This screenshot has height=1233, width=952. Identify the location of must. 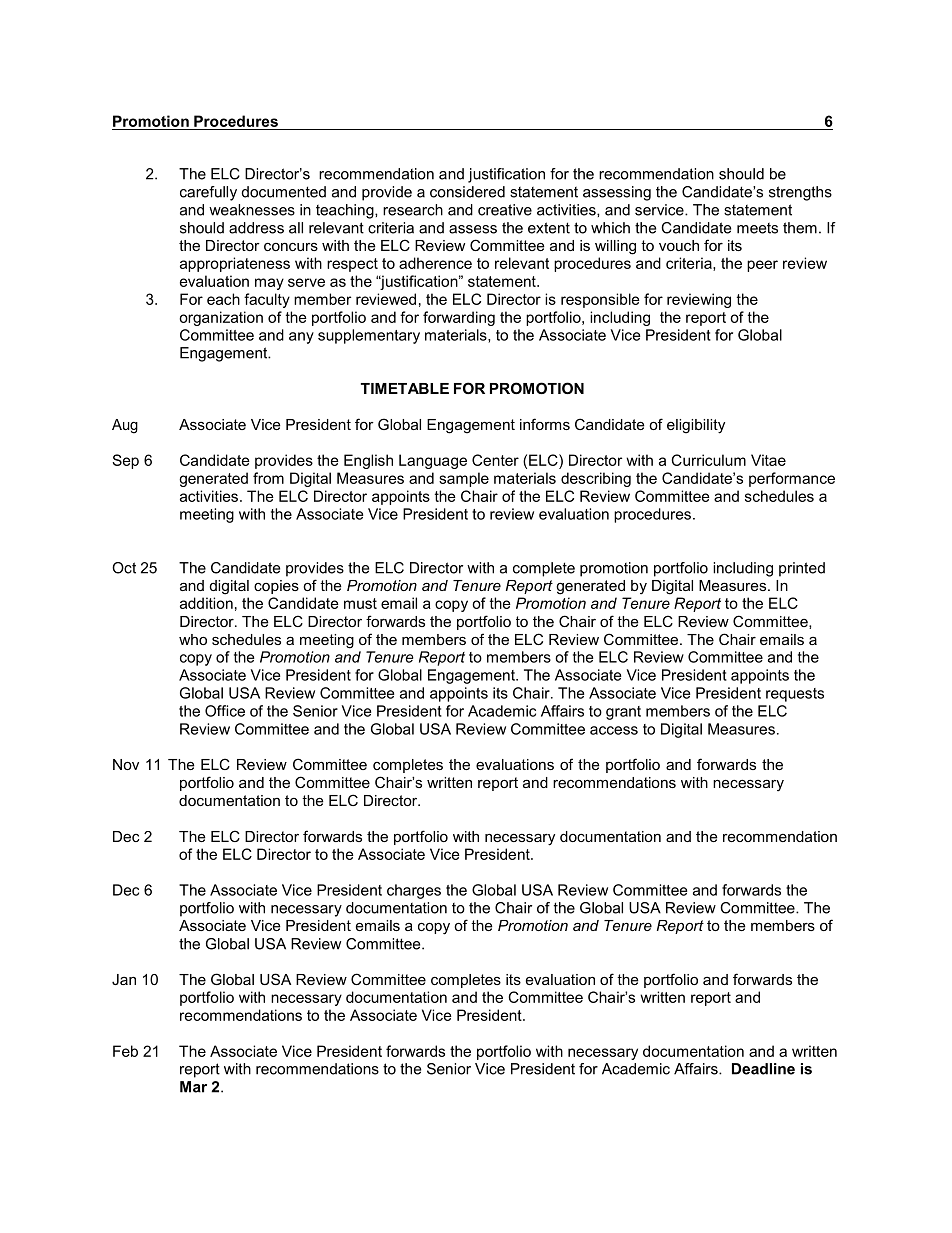
(360, 603).
